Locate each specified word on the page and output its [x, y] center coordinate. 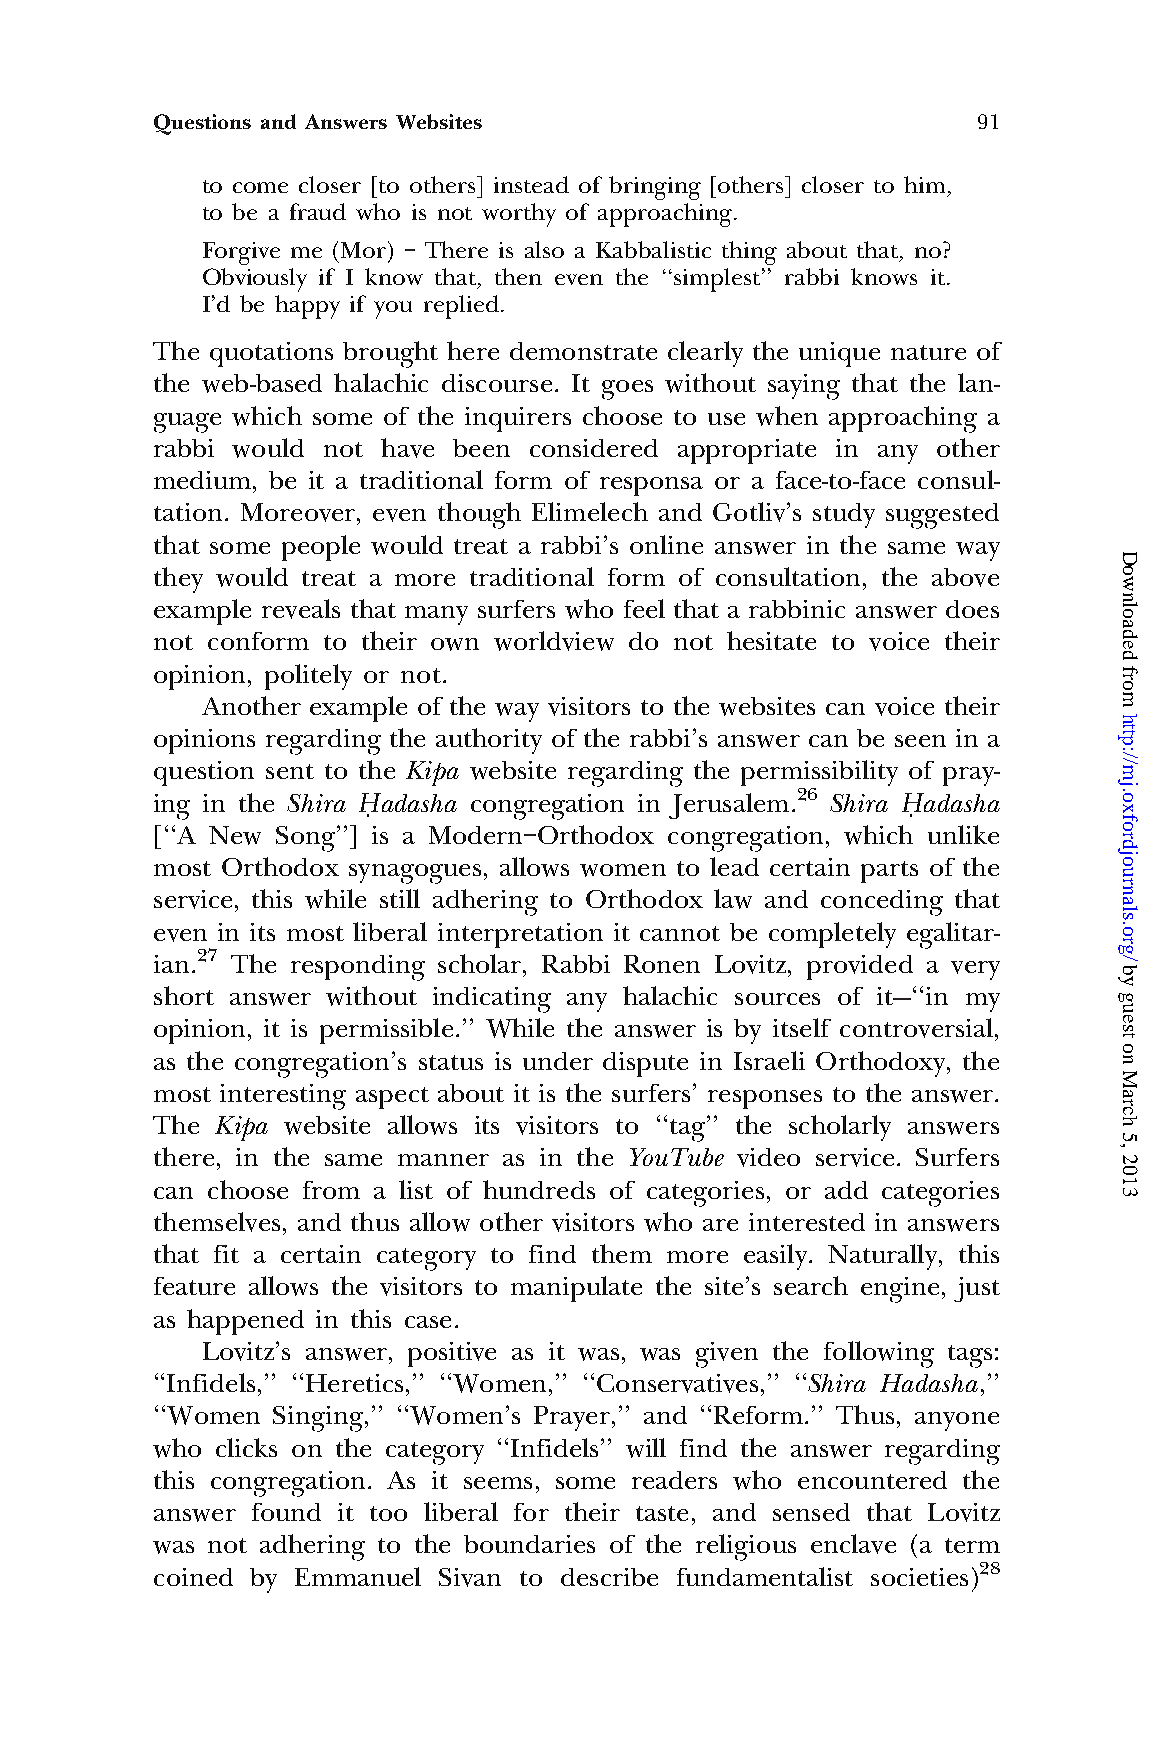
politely [308, 677]
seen [920, 741]
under [558, 1061]
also [544, 249]
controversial [916, 1028]
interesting [283, 1097]
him [924, 184]
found [286, 1512]
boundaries [529, 1544]
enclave [853, 1544]
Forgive [241, 253]
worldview [554, 641]
